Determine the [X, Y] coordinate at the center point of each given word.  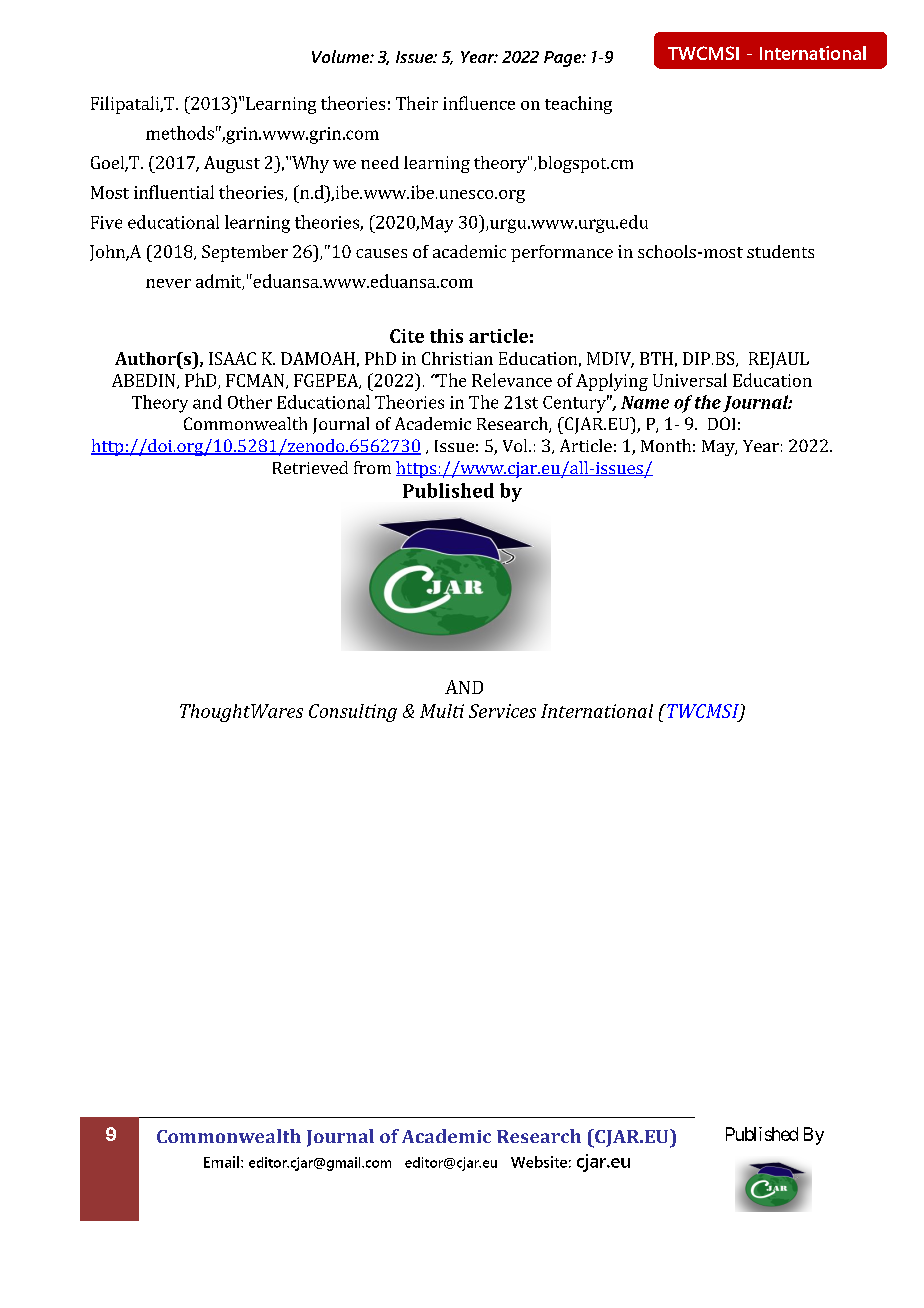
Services [502, 711]
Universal [690, 380]
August [232, 164]
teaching [578, 105]
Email [223, 1162]
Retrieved [310, 467]
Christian [457, 358]
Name [645, 402]
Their [417, 103]
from [372, 467]
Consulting [353, 713]
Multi [442, 711]
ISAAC [232, 358]
